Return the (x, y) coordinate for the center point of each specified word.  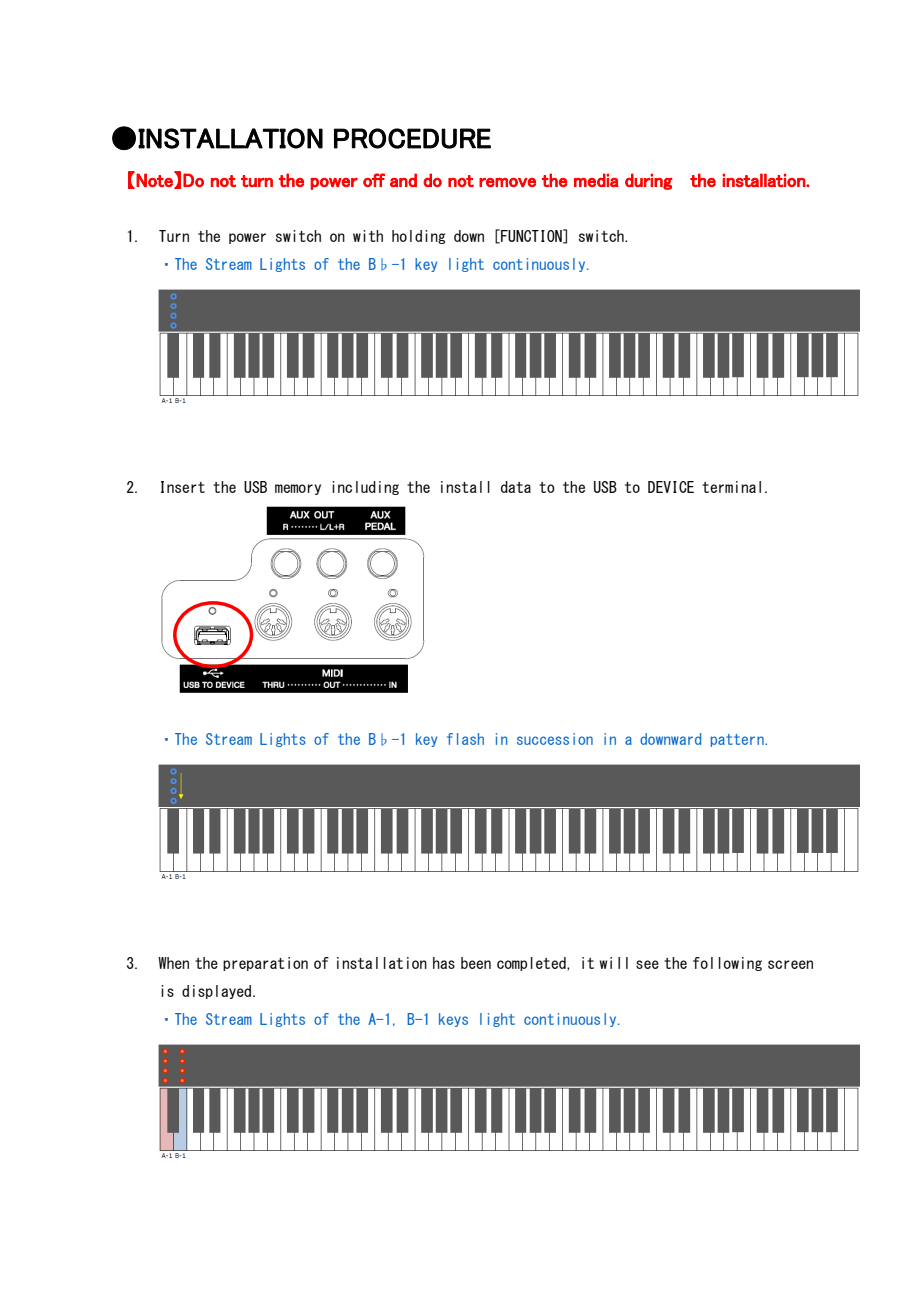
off (374, 180)
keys (453, 1020)
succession (555, 739)
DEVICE (671, 487)
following (727, 964)
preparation (265, 964)
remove (507, 182)
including (365, 488)
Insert (183, 487)
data (516, 487)
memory (298, 489)
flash (465, 739)
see (647, 964)
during (649, 181)
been (476, 963)
